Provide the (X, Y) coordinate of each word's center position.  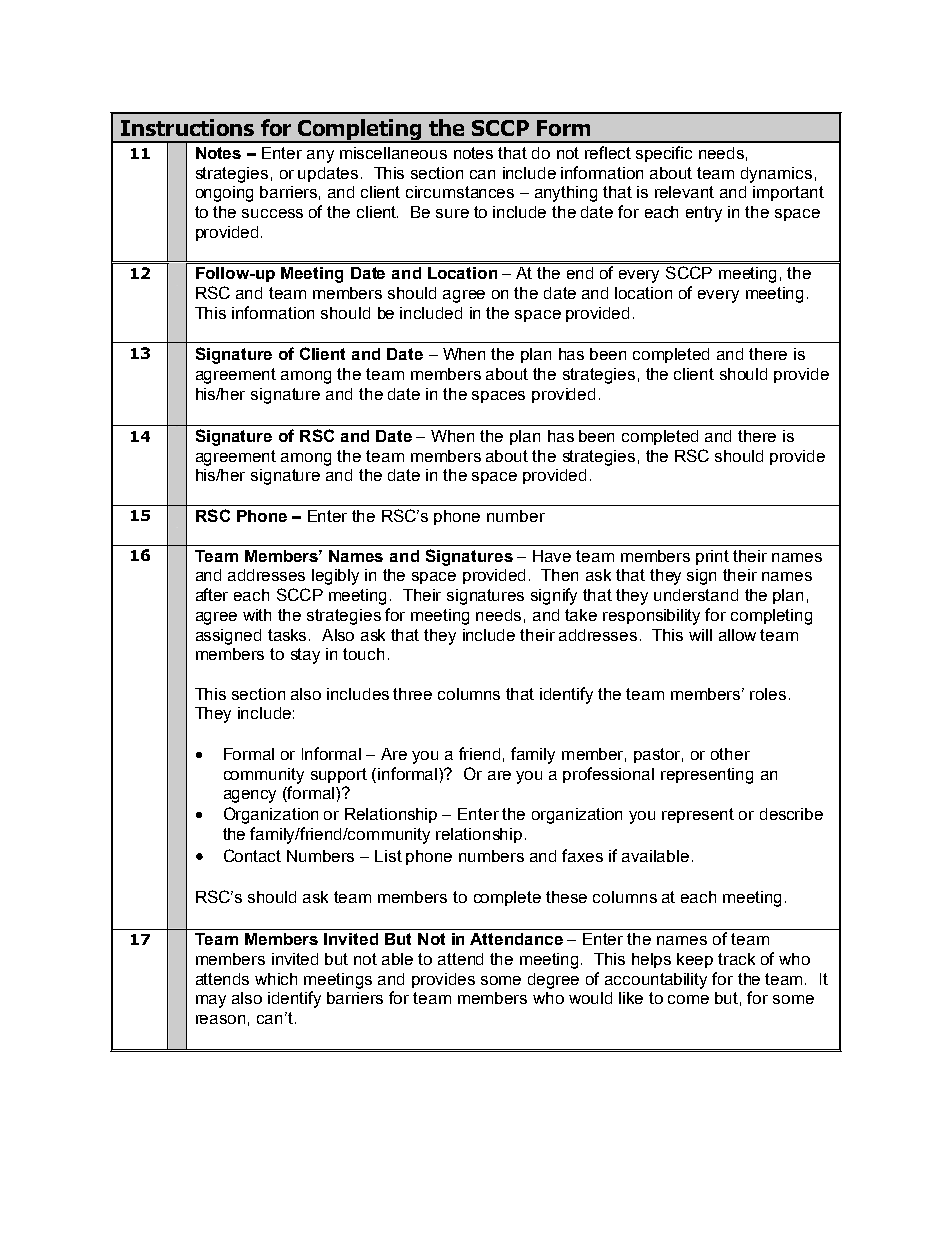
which (276, 979)
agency (250, 796)
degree (553, 981)
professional (608, 775)
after (212, 594)
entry (704, 214)
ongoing (224, 194)
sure (452, 213)
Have (552, 556)
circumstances (460, 192)
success (272, 213)
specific (664, 154)
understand (696, 595)
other (730, 754)
